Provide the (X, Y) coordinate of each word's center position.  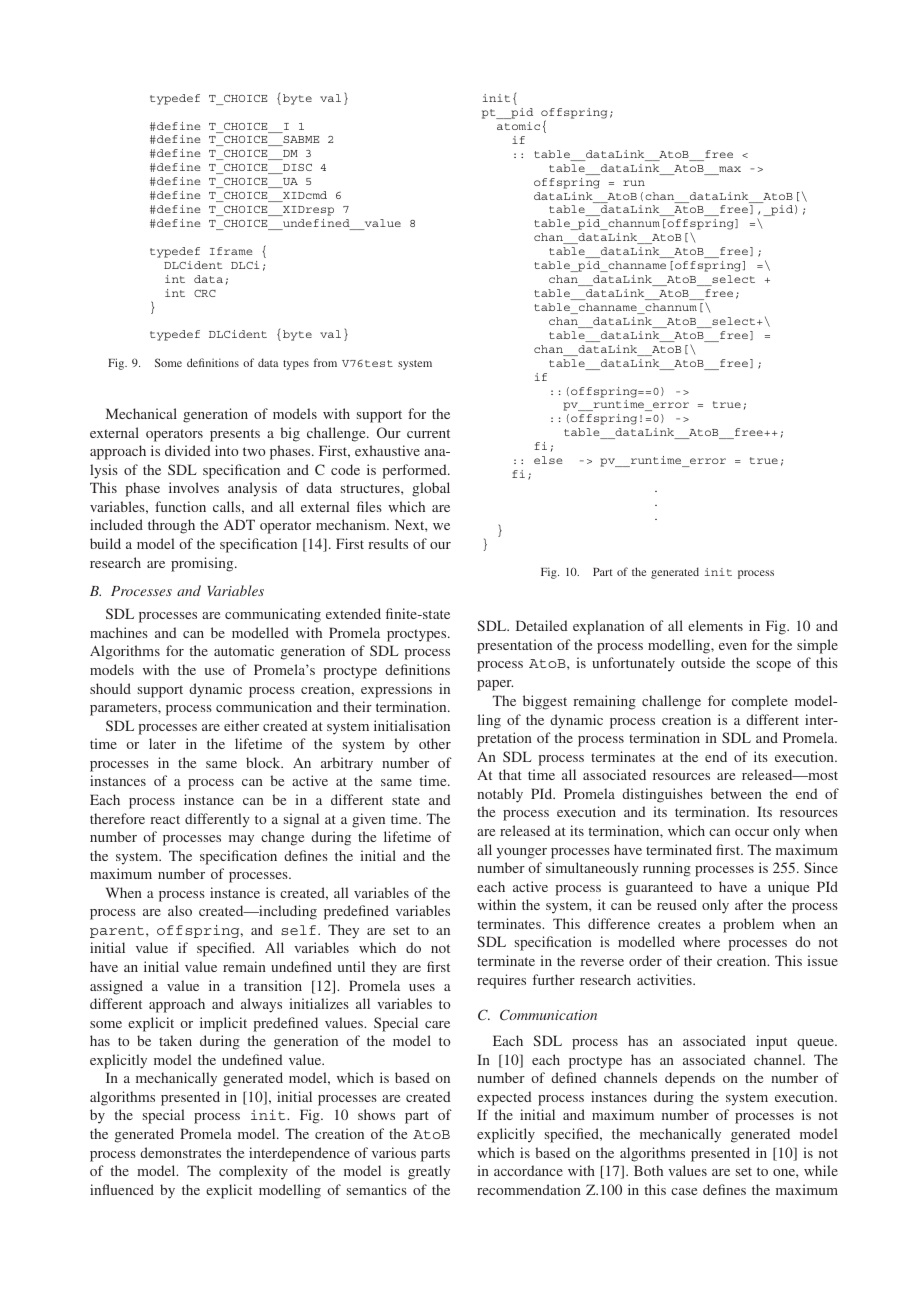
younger (522, 853)
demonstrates (180, 1152)
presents (235, 435)
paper (495, 685)
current (428, 433)
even (733, 646)
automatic (244, 650)
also (180, 910)
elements (715, 625)
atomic (518, 126)
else (548, 460)
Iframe (231, 251)
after (749, 904)
